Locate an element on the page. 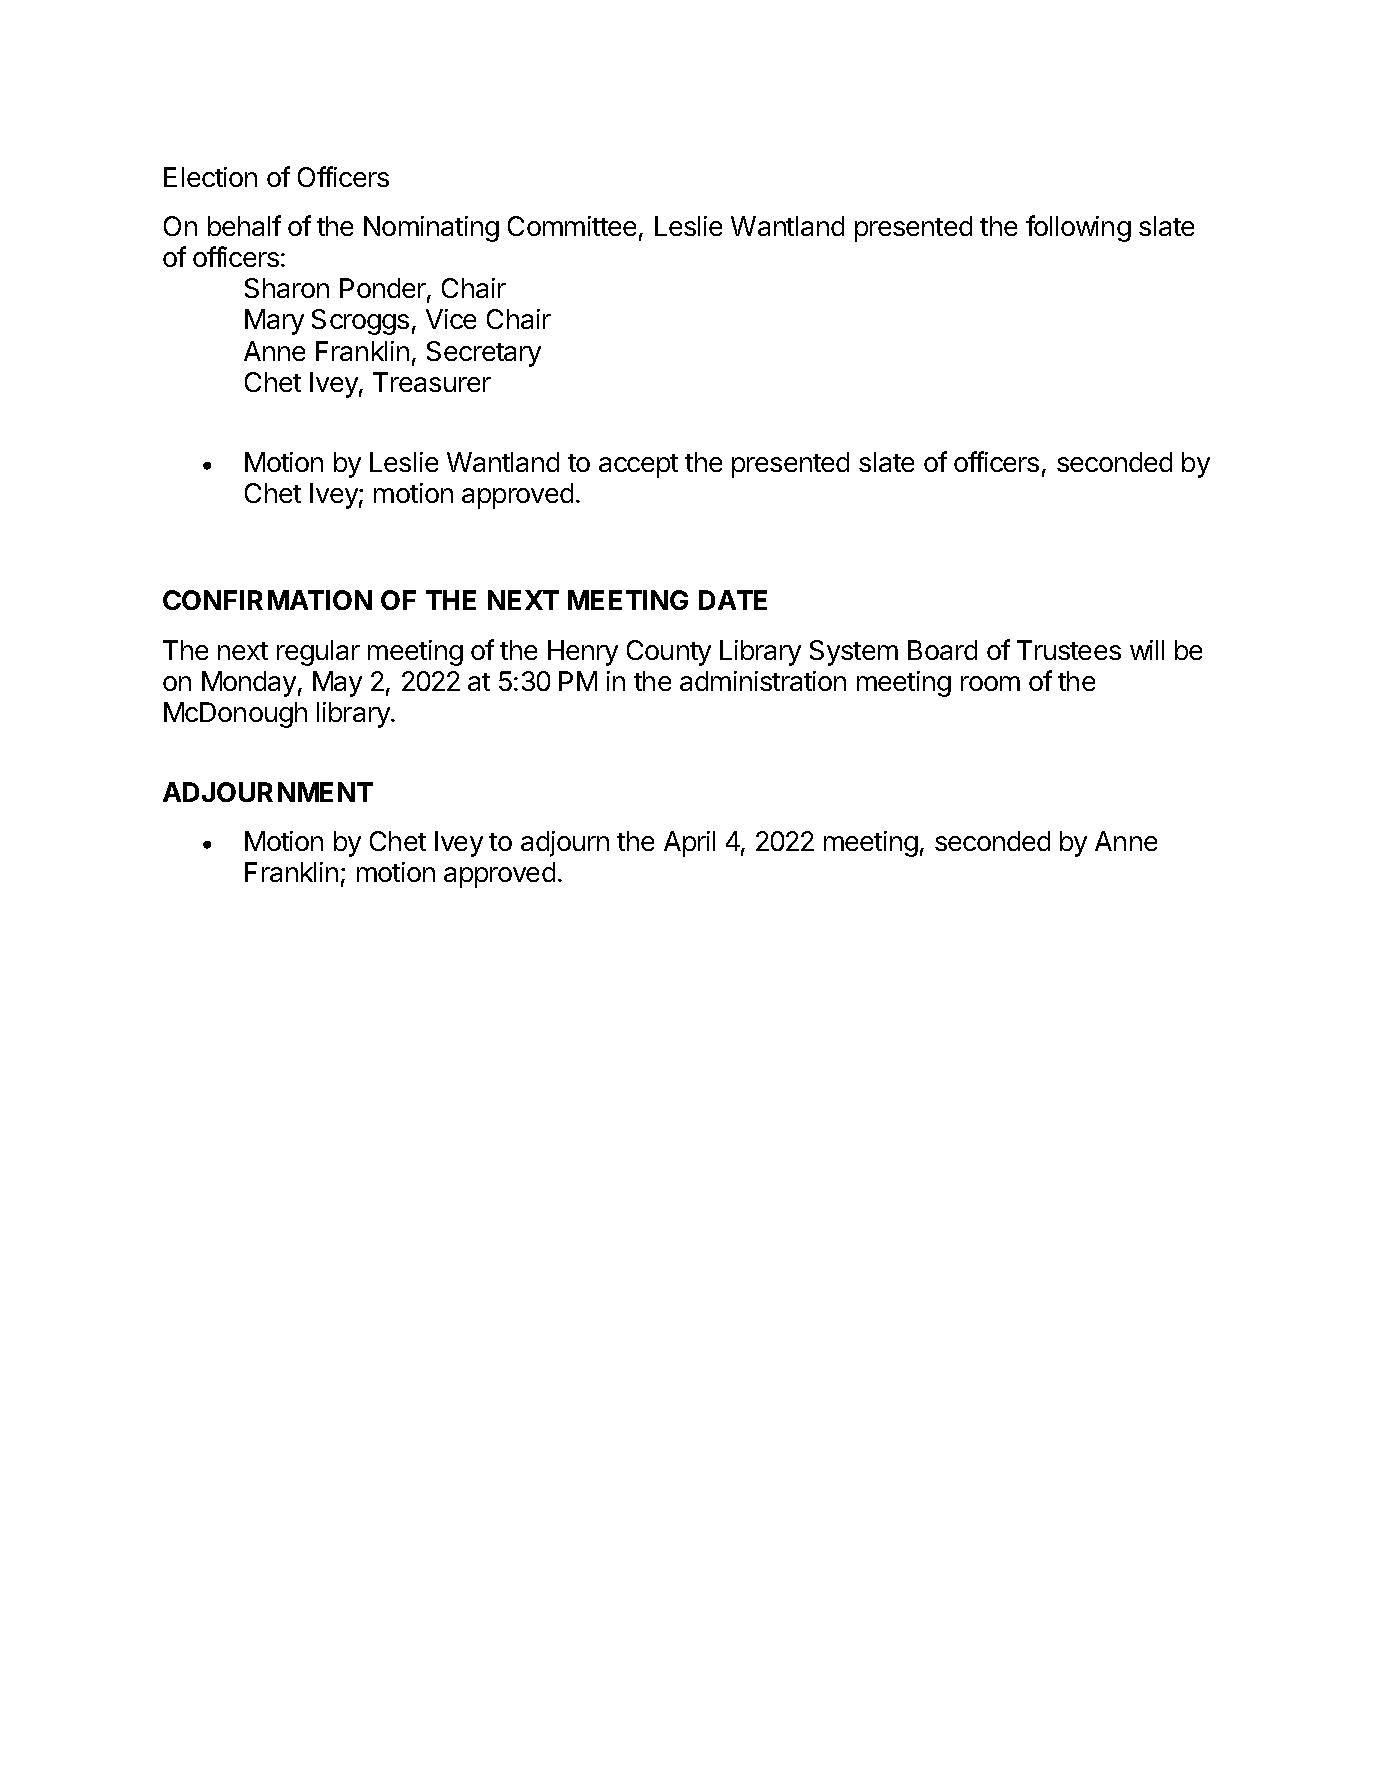 This page has height=1785, width=1380. Committee is located at coordinates (572, 226).
